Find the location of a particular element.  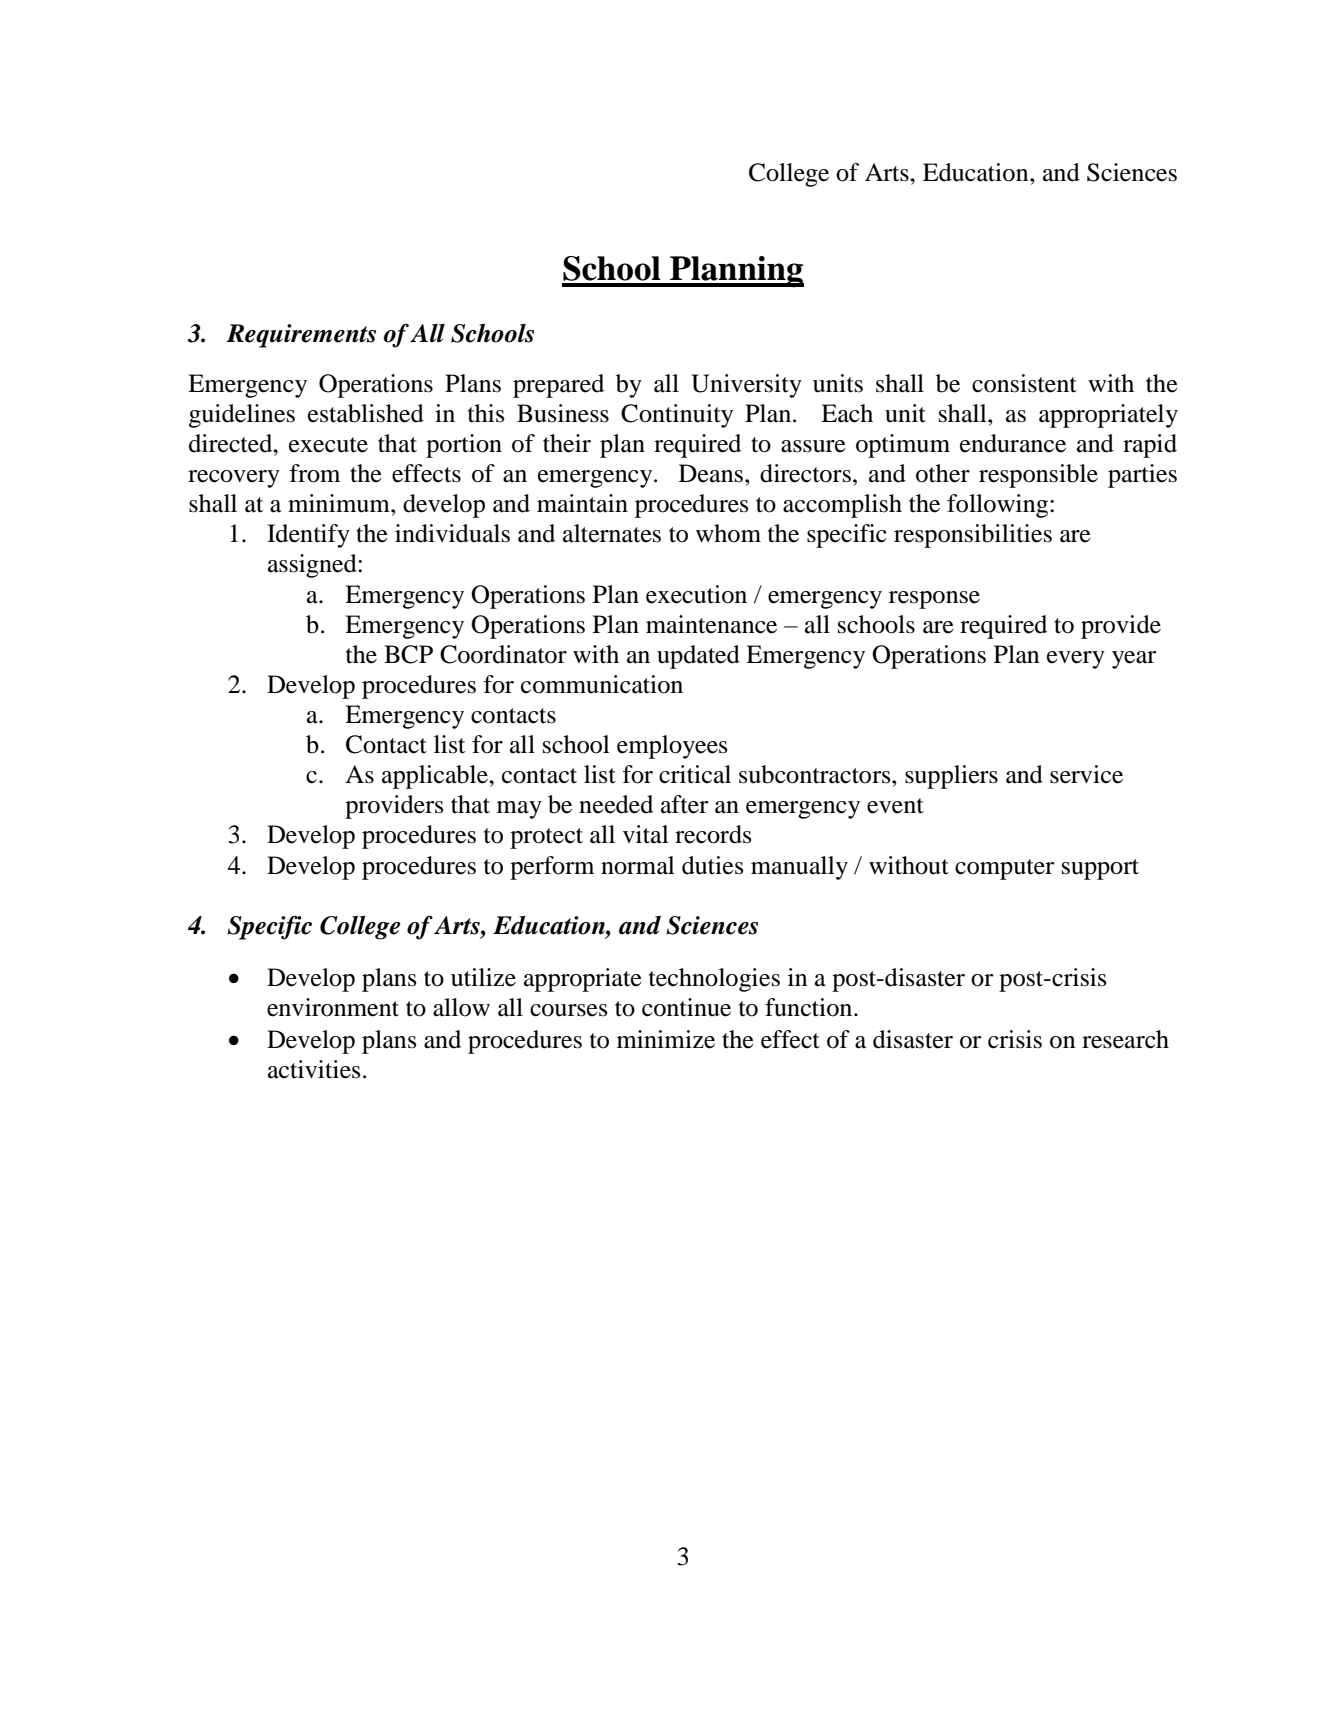

perform is located at coordinates (552, 868).
